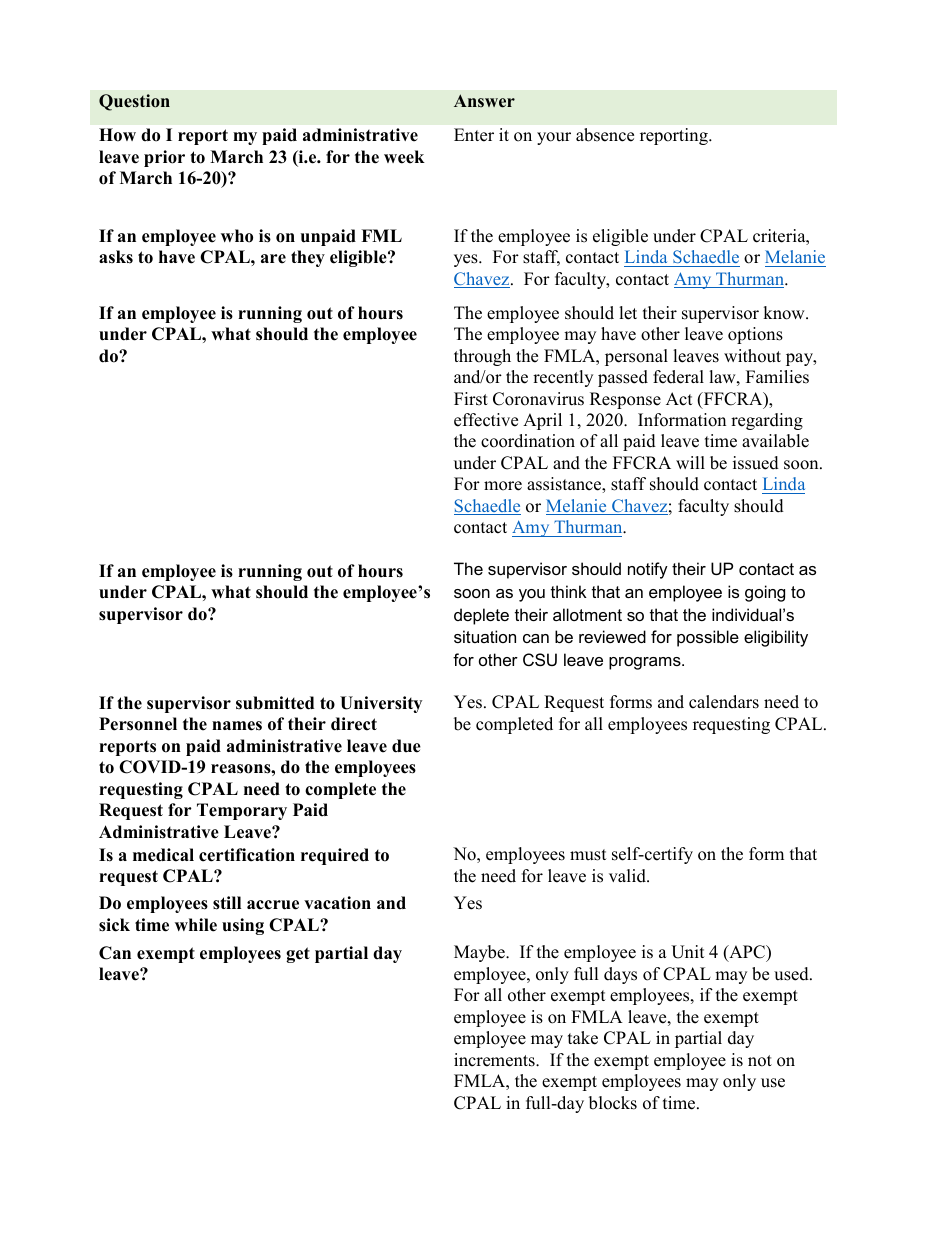 Image resolution: width=952 pixels, height=1233 pixels. Describe the element at coordinates (613, 1103) in the document. I see `blocks` at that location.
